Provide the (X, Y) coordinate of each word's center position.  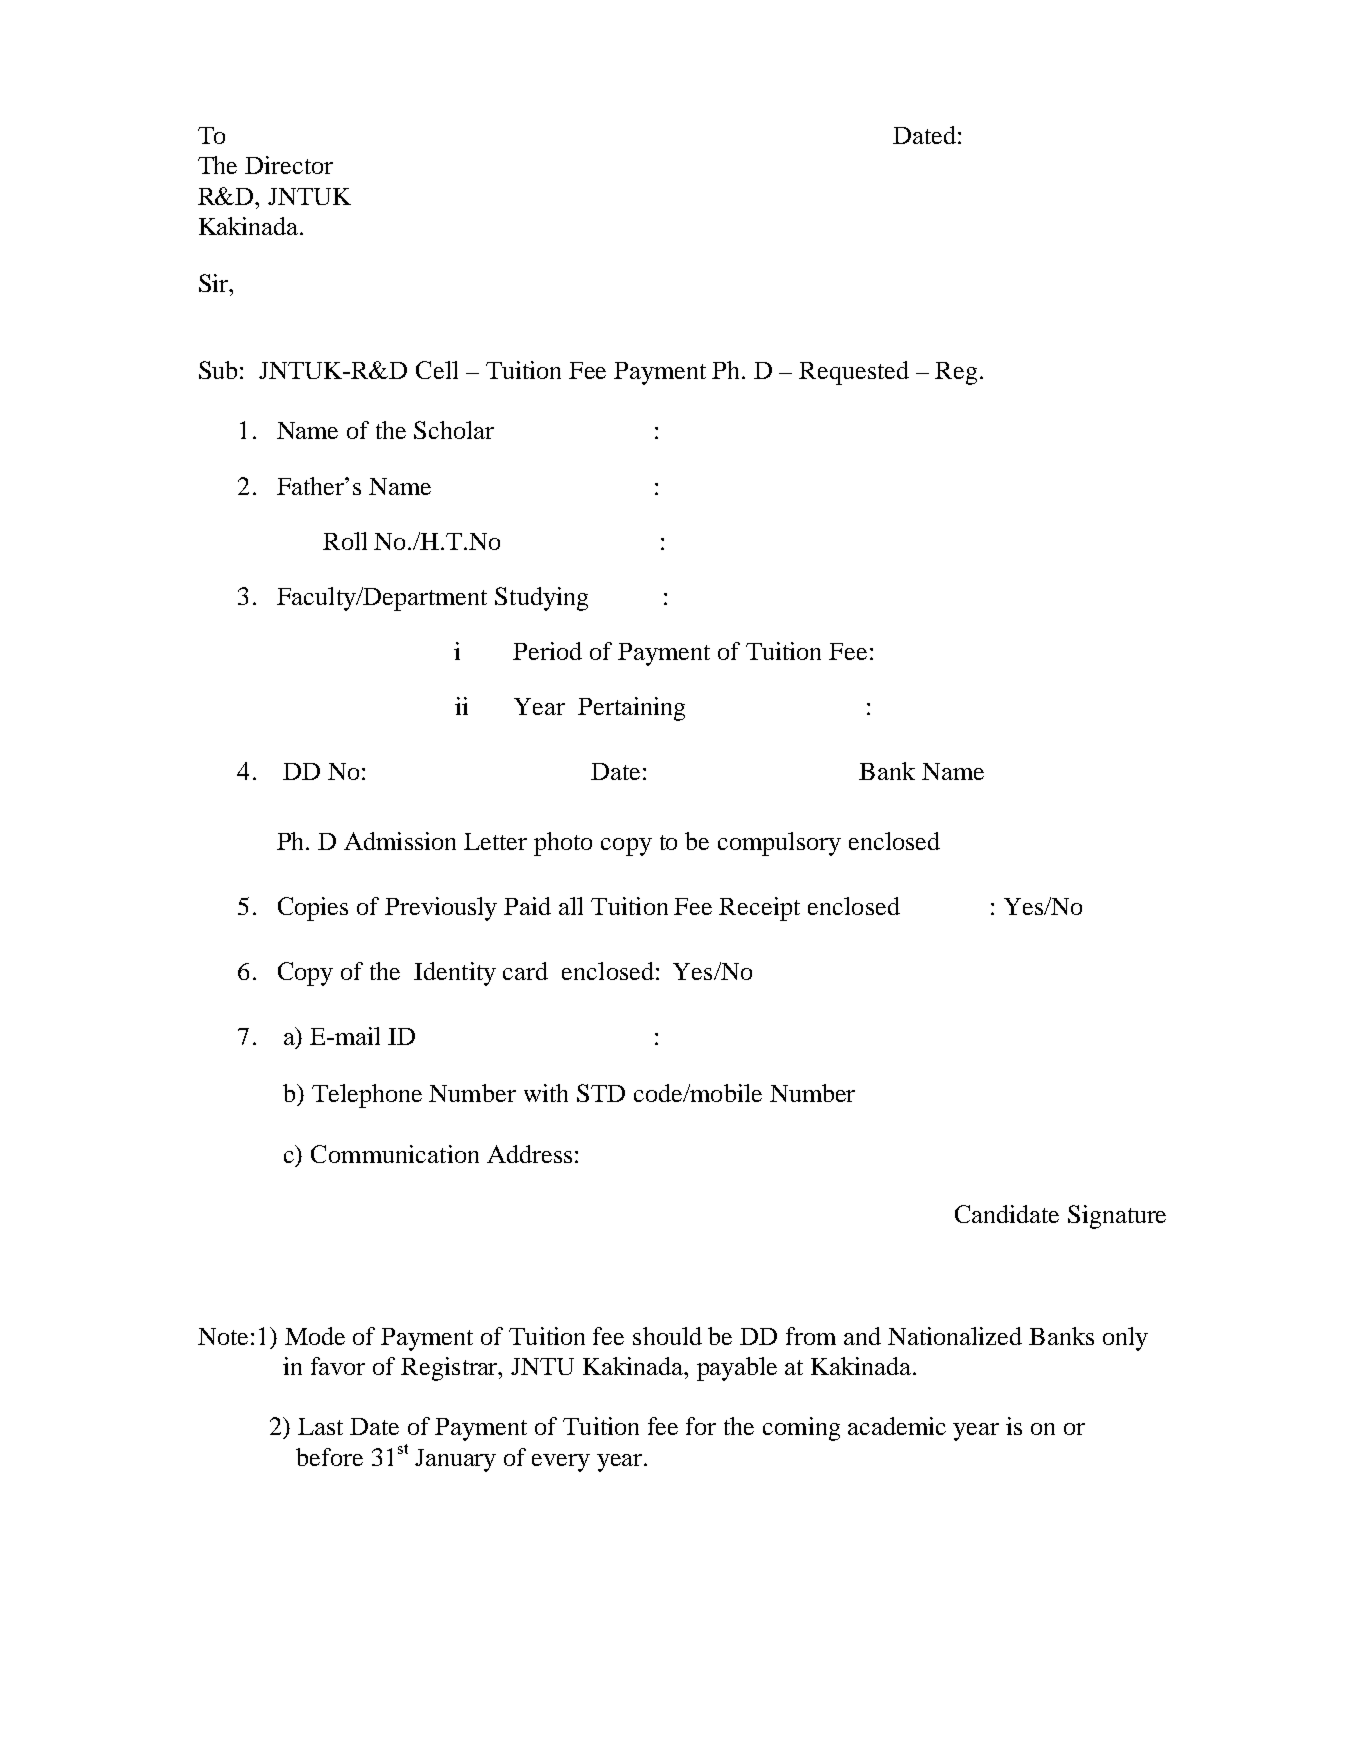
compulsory (779, 844)
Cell (437, 370)
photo (563, 844)
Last (320, 1426)
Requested (854, 373)
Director (289, 165)
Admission (400, 841)
